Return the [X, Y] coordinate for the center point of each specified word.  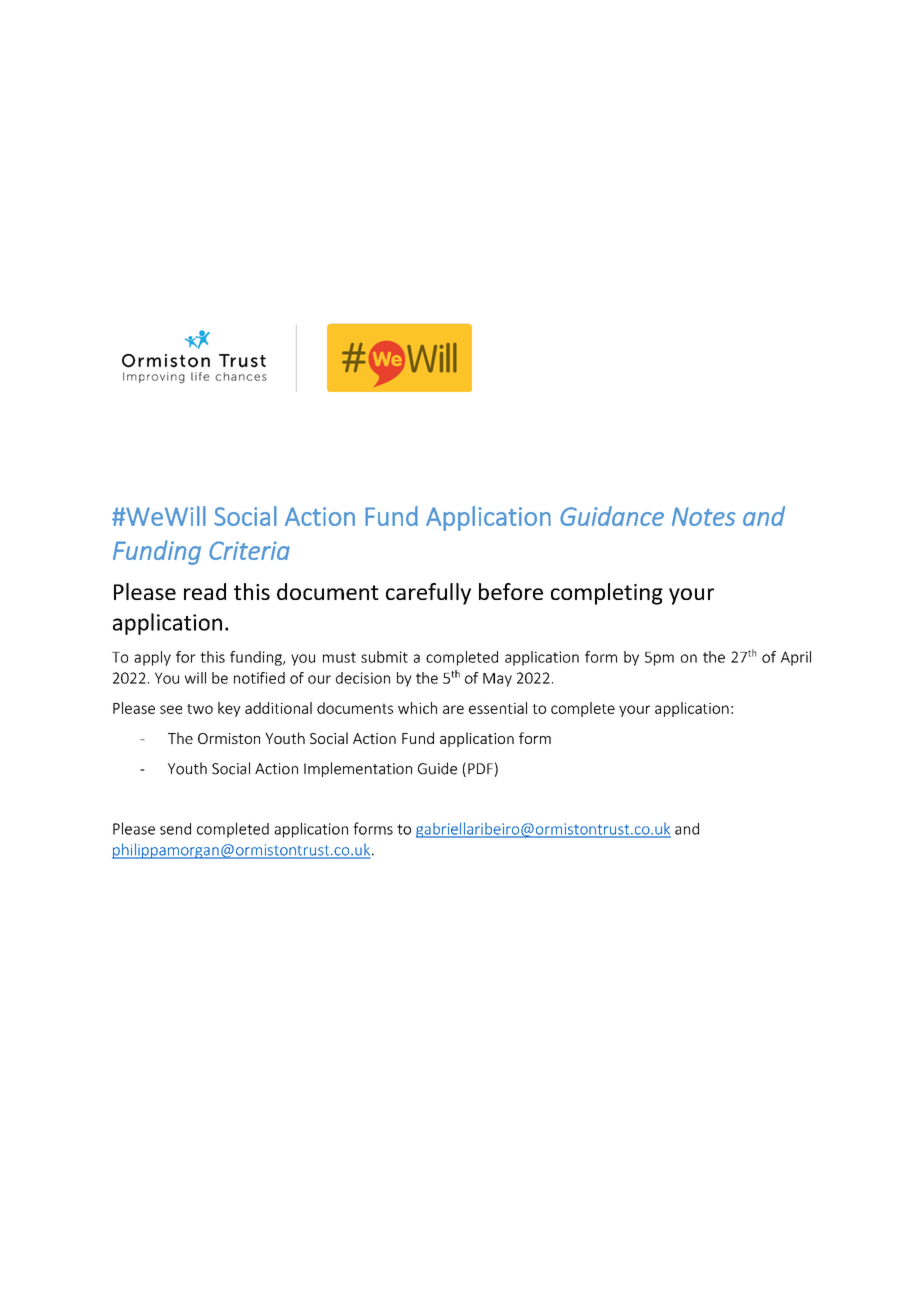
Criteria [249, 550]
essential [498, 708]
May [497, 680]
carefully [428, 594]
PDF [480, 768]
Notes [704, 516]
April [796, 658]
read [205, 591]
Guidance [612, 516]
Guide [437, 768]
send [175, 829]
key [229, 709]
